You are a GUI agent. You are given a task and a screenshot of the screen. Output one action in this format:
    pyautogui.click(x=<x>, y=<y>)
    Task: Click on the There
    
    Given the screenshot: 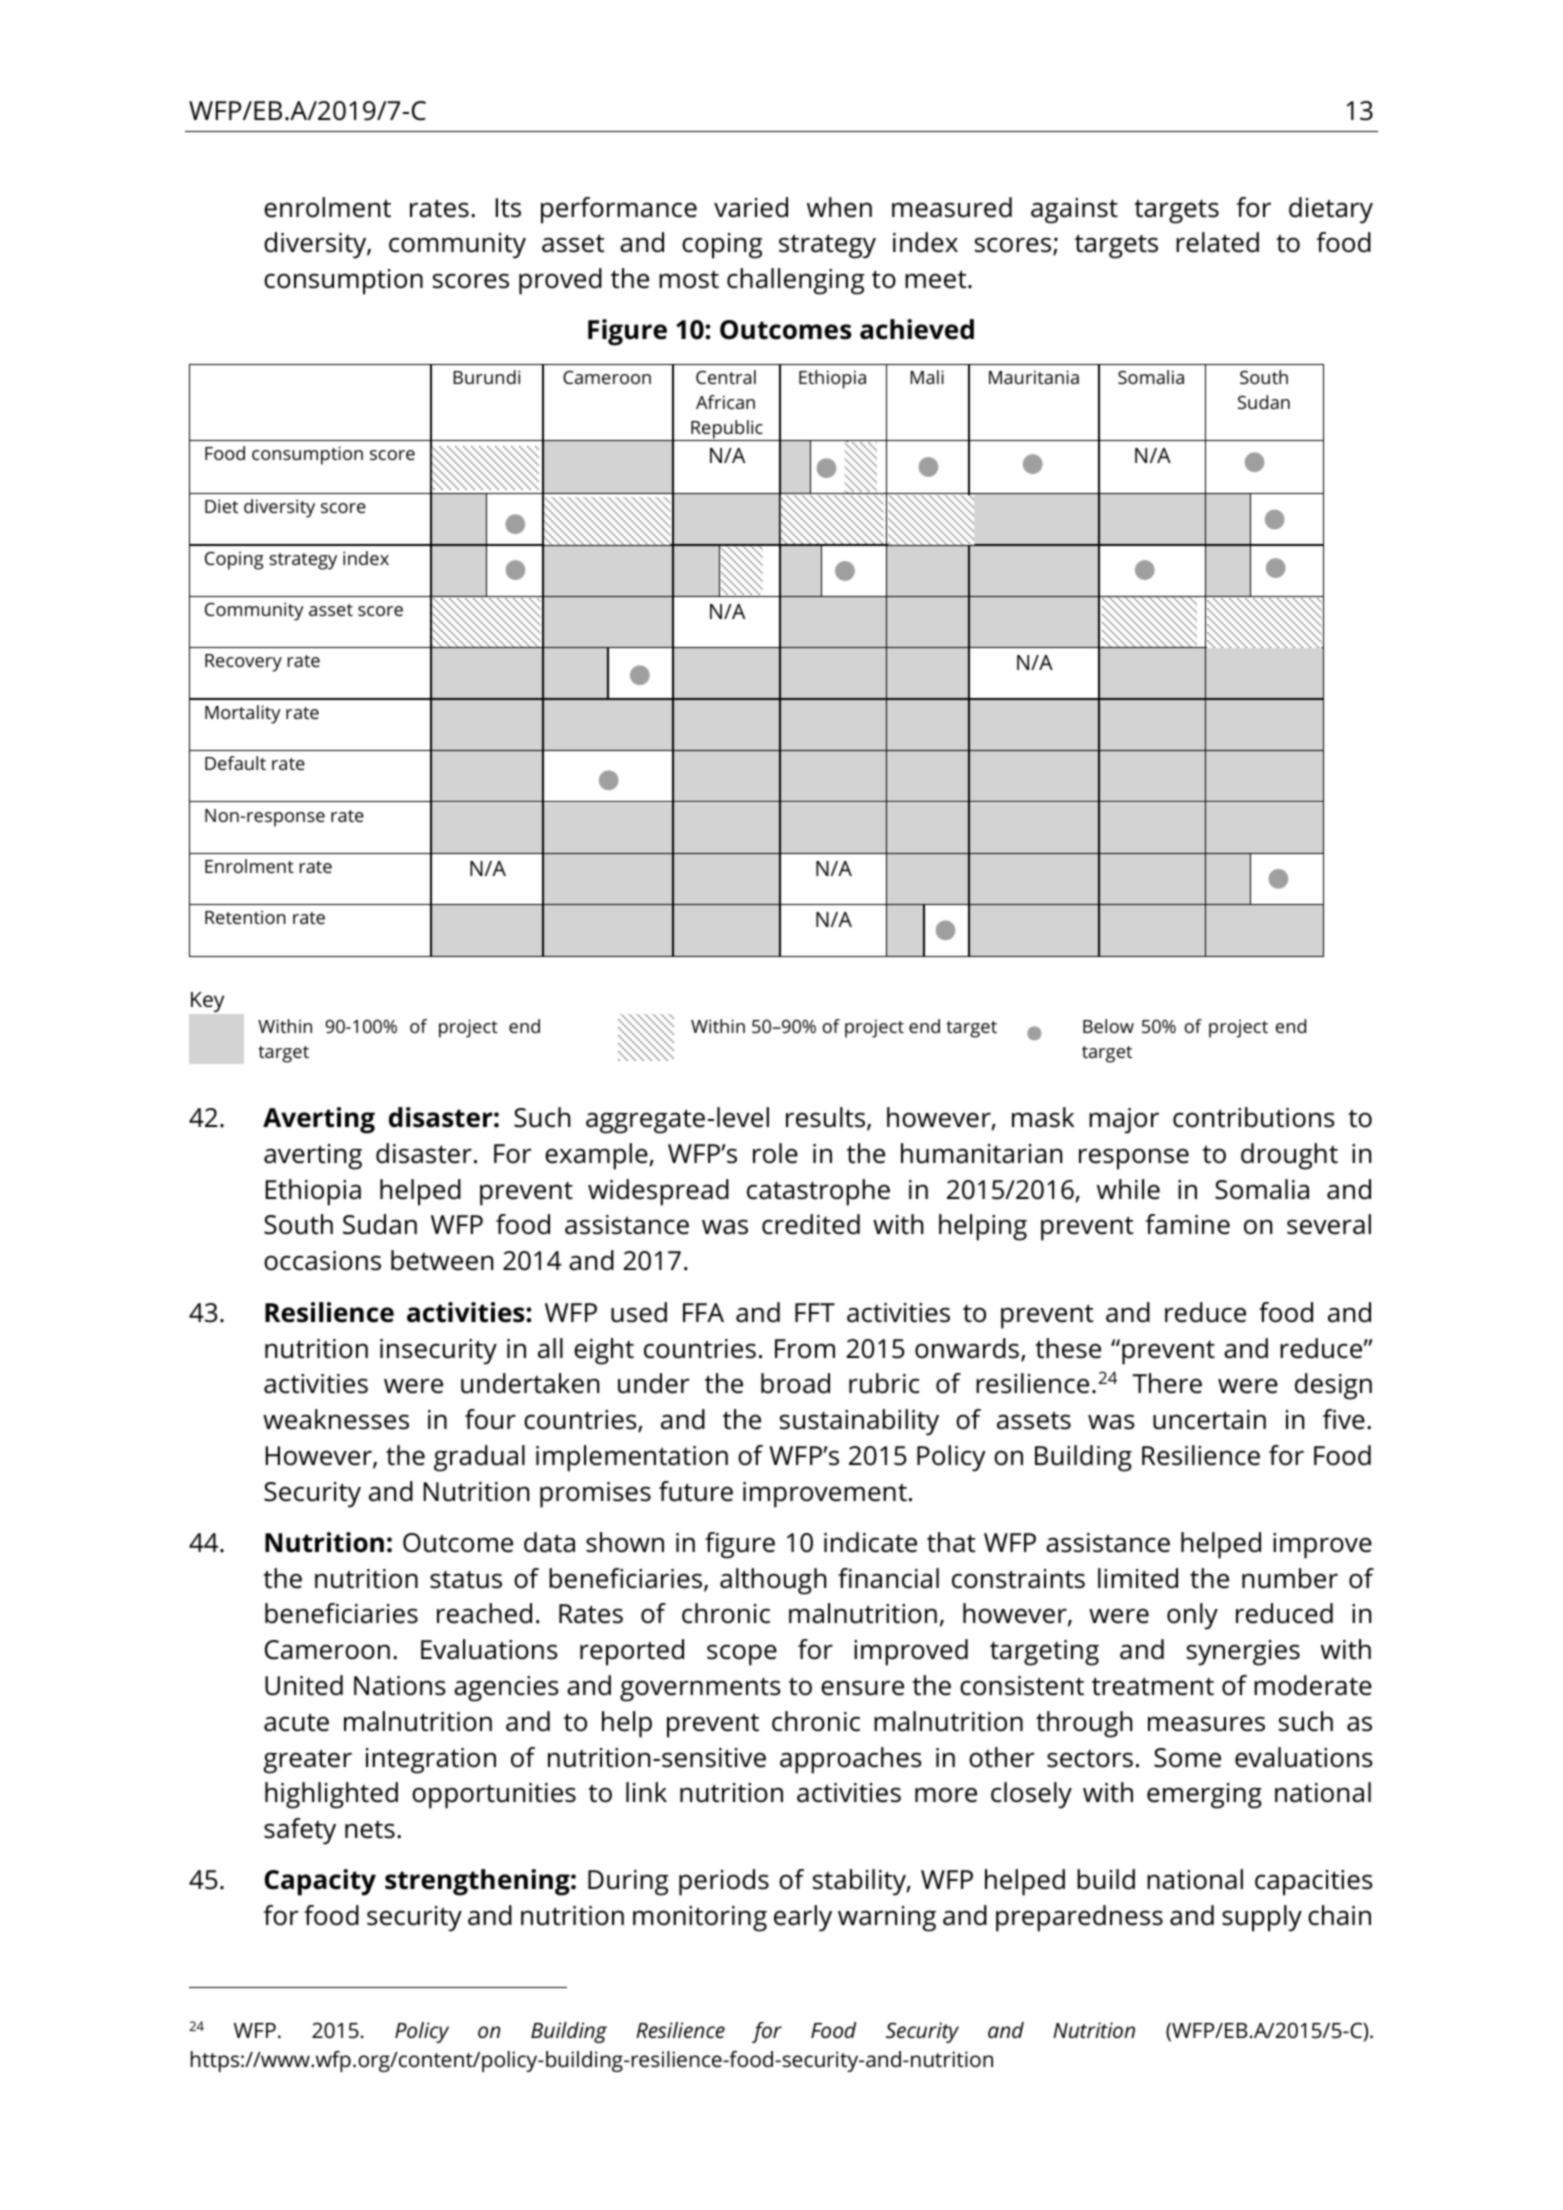 What is the action you would take?
    pyautogui.click(x=1167, y=1383)
